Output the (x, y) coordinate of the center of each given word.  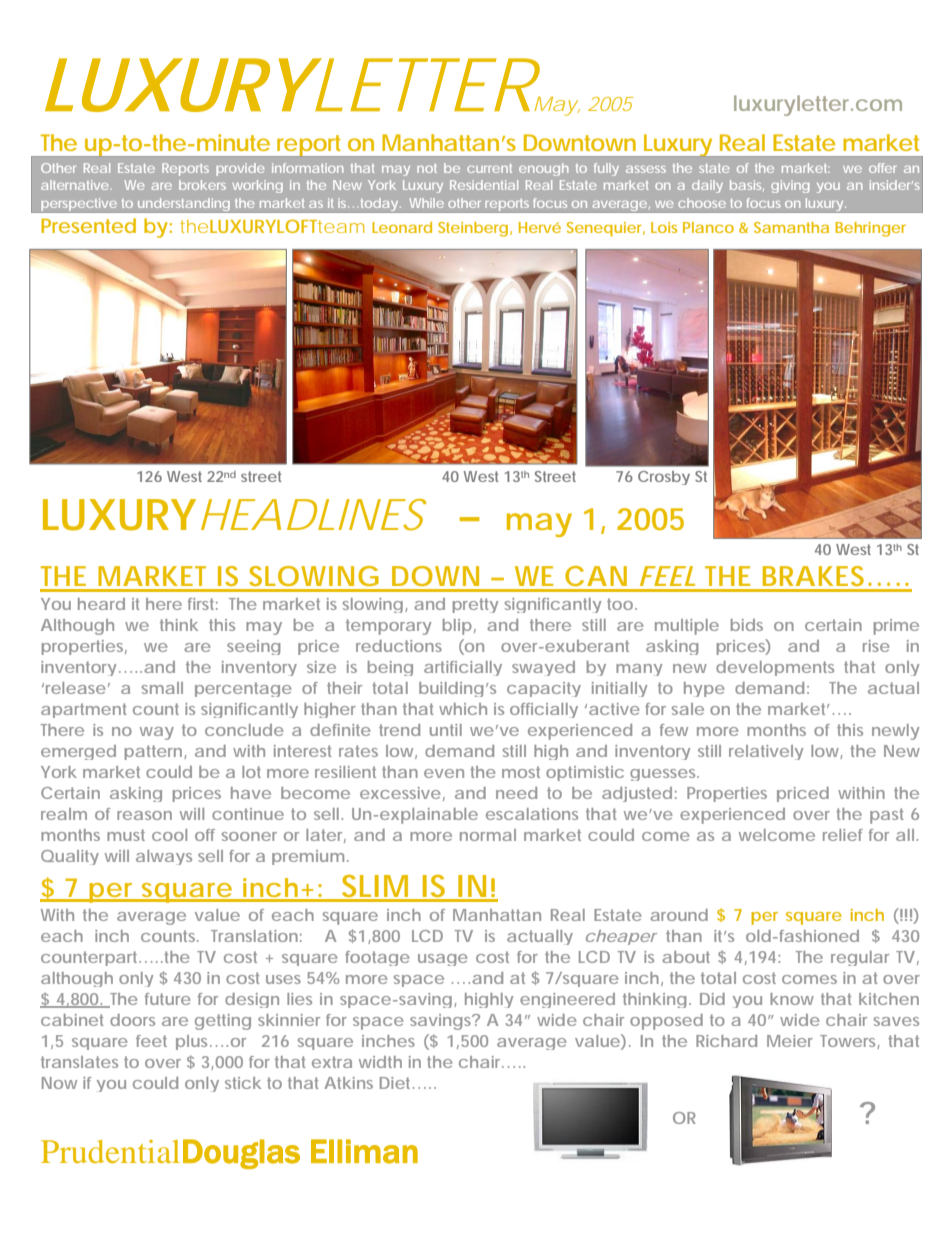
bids (747, 625)
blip (457, 627)
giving (790, 186)
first (203, 604)
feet (151, 1041)
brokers (202, 185)
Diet (397, 1083)
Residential (484, 185)
